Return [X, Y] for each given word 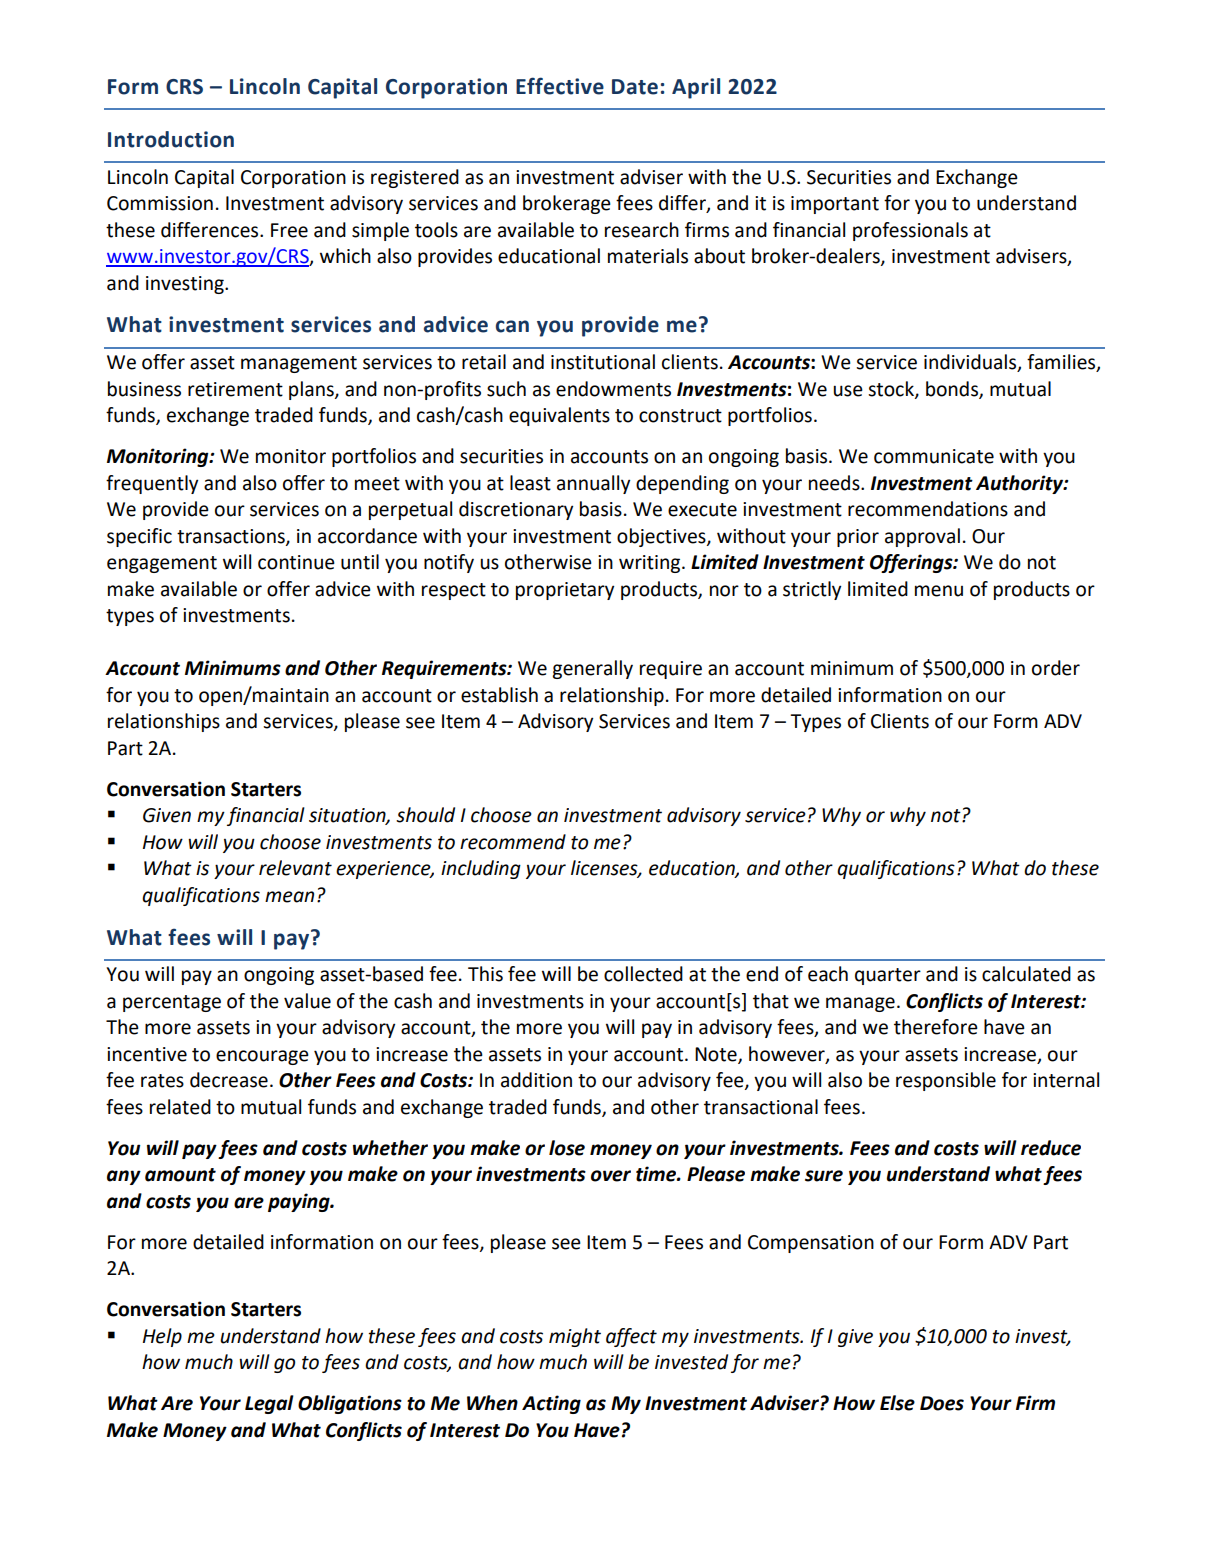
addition [536, 1080]
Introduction [171, 139]
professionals [910, 231]
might [575, 1337]
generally [592, 669]
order [1056, 668]
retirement [235, 389]
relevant [295, 868]
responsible [946, 1081]
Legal [269, 1404]
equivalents [559, 416]
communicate [934, 456]
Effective [560, 86]
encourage [262, 1057]
